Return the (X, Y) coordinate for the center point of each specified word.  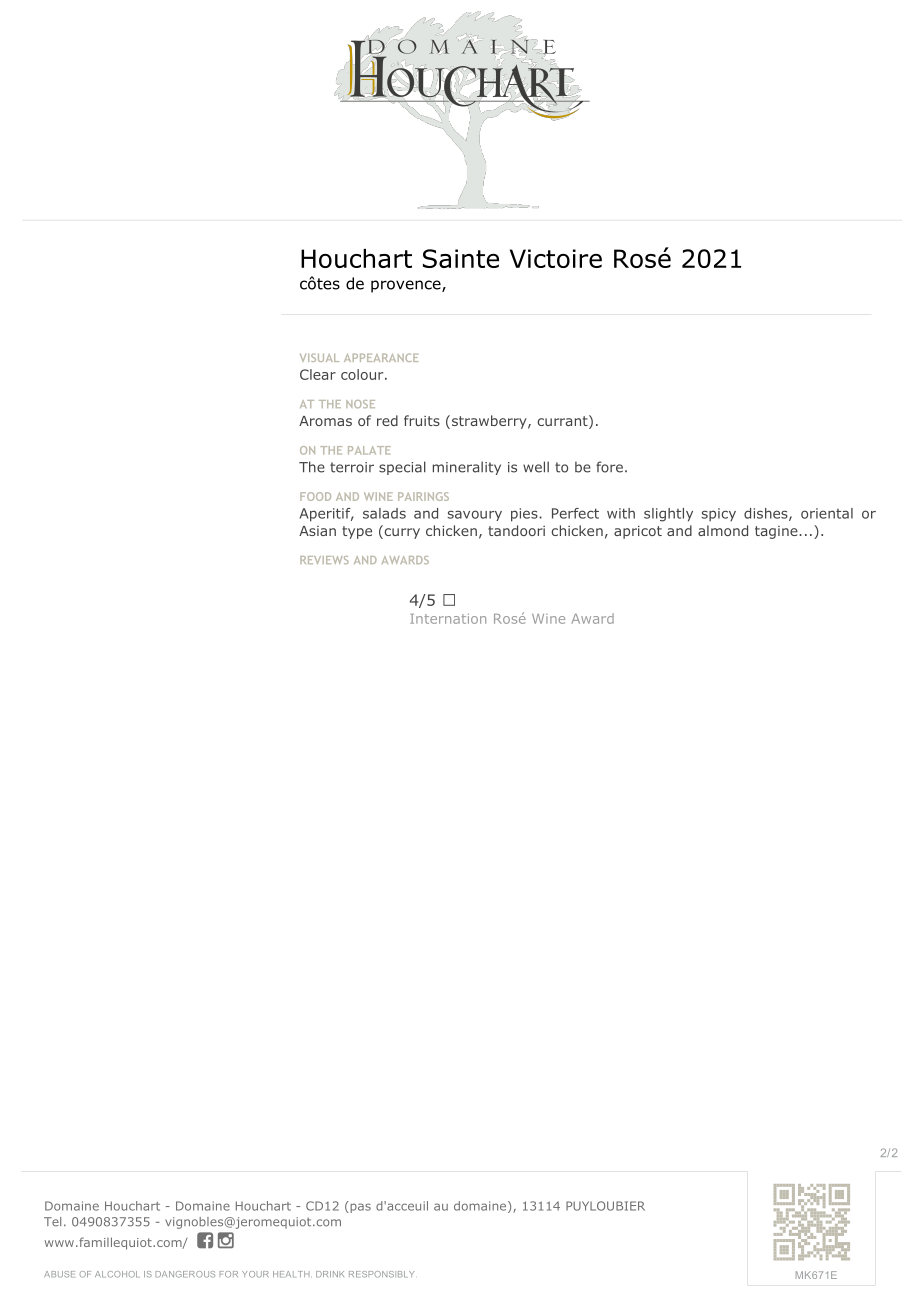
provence (407, 286)
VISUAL (319, 357)
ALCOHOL (117, 1274)
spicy (719, 514)
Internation (448, 619)
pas (359, 1207)
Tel (52, 1222)
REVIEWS (324, 560)
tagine (777, 532)
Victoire (556, 258)
